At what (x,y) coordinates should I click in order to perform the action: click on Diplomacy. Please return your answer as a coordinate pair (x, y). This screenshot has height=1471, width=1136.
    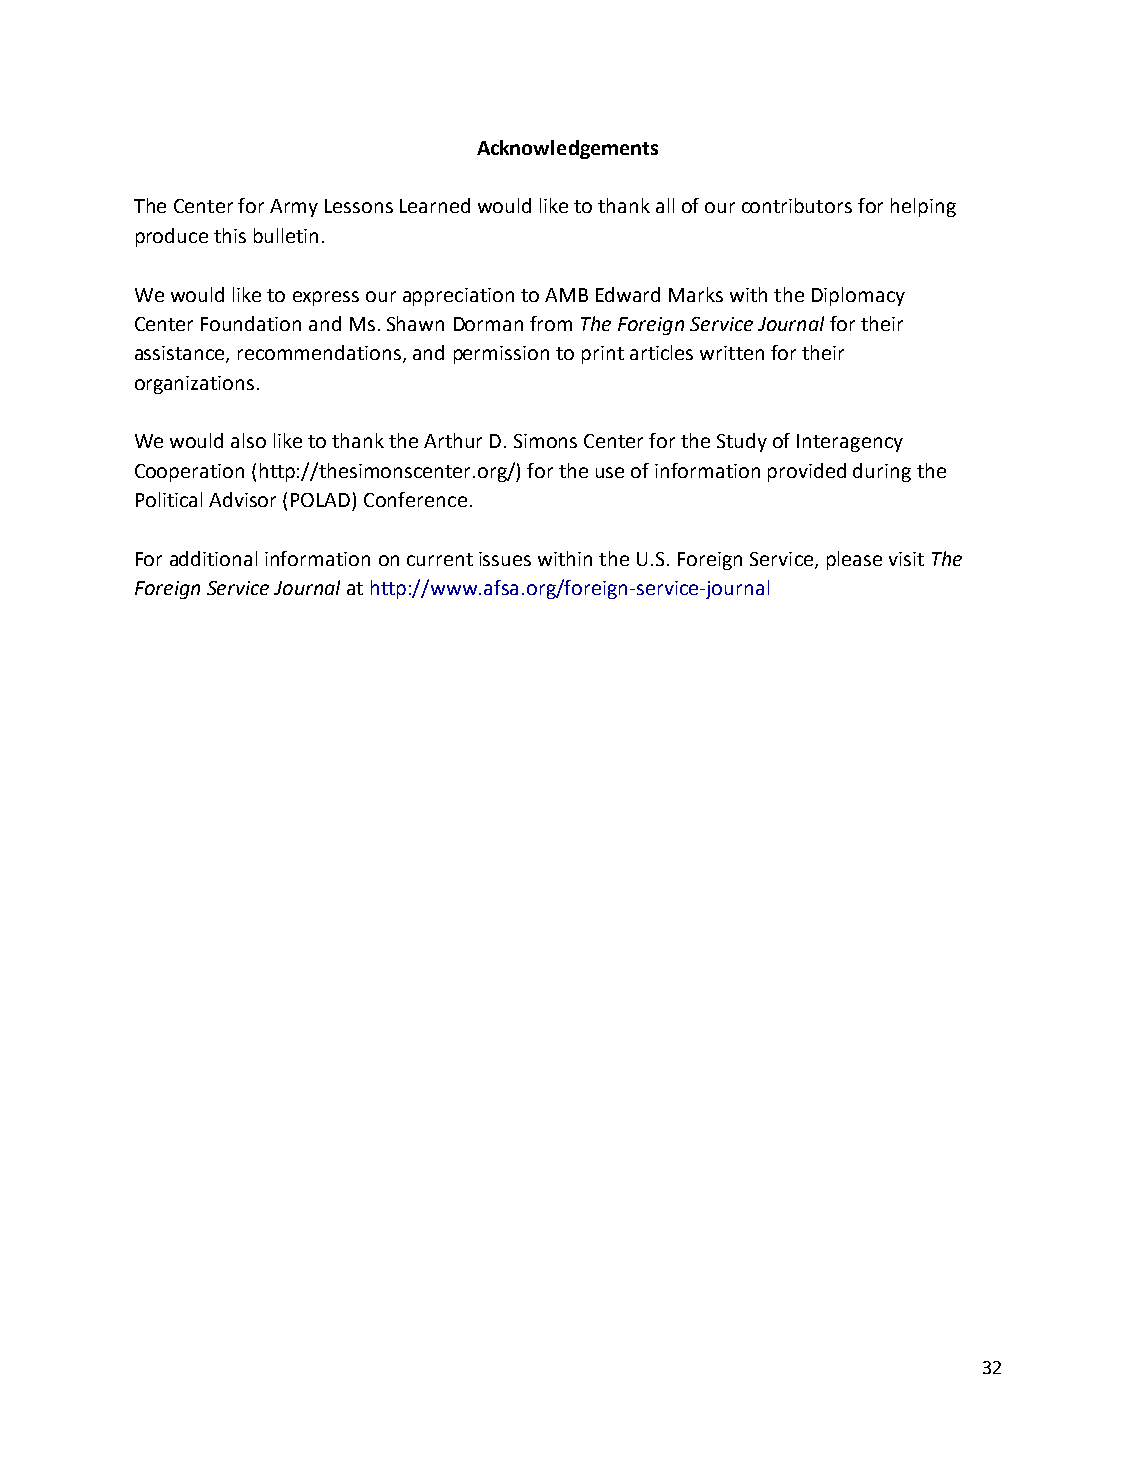
    Looking at the image, I should click on (858, 296).
